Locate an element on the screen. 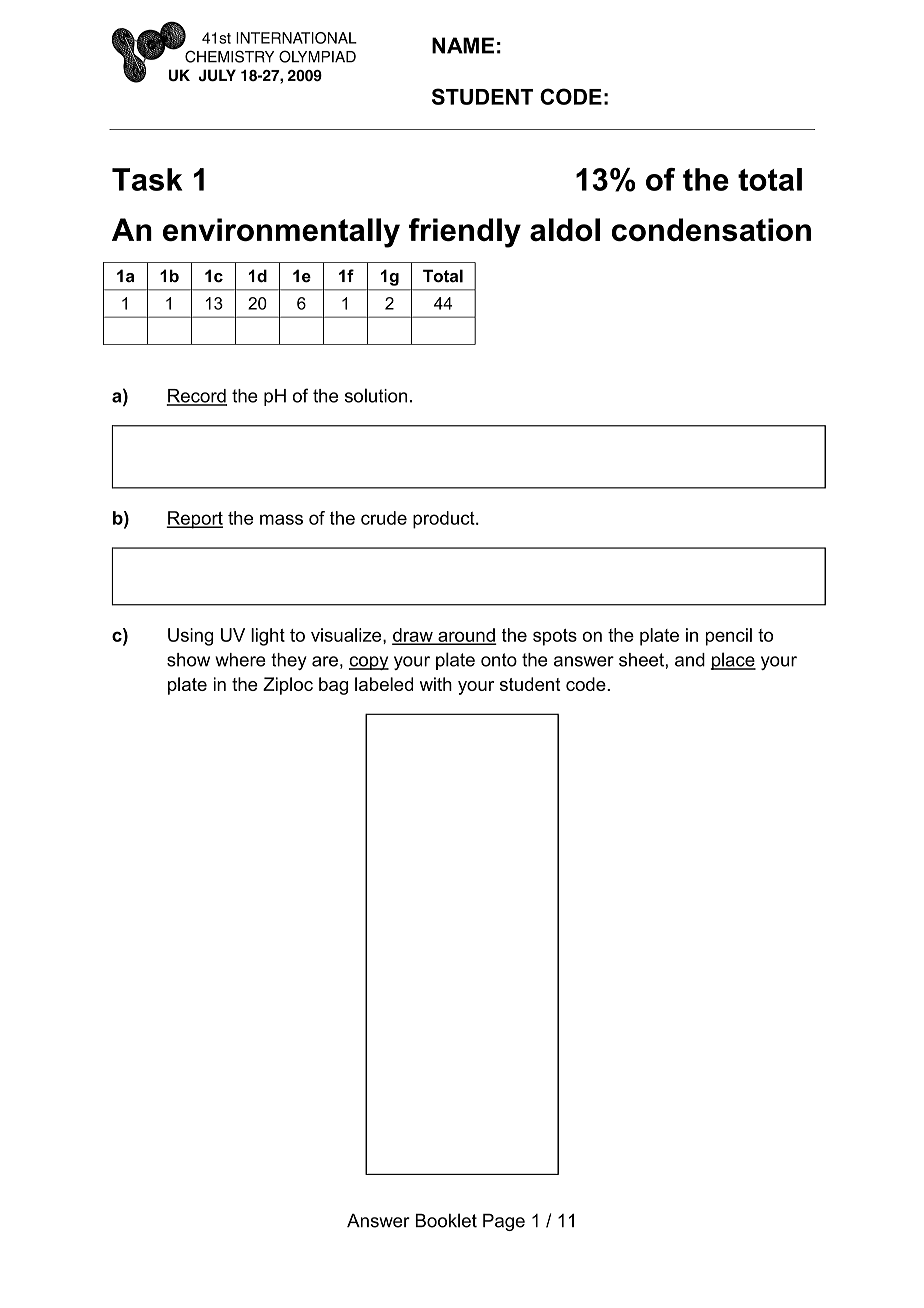 The width and height of the screenshot is (924, 1308). bag is located at coordinates (333, 686).
